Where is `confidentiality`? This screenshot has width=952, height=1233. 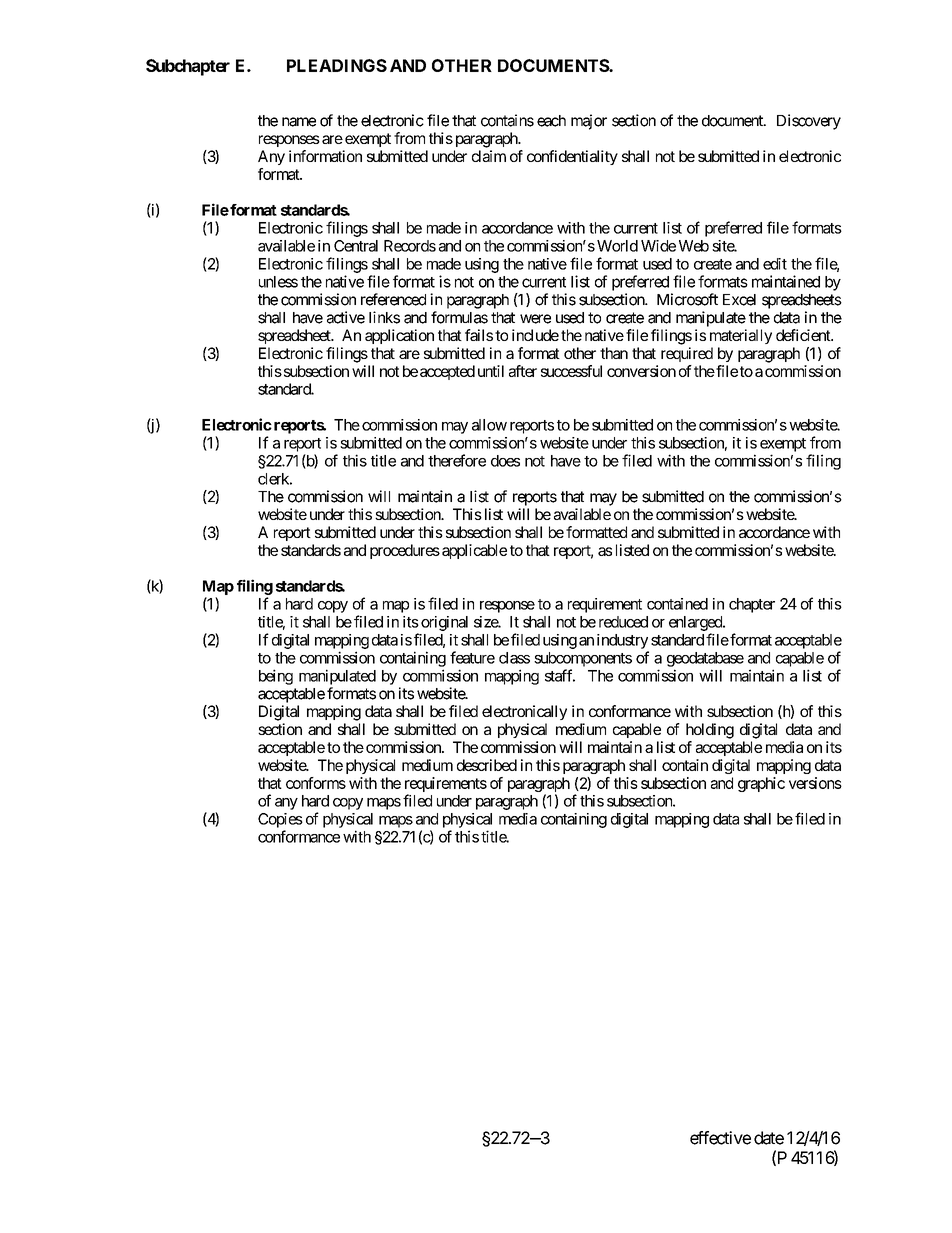
confidentiality is located at coordinates (572, 157).
